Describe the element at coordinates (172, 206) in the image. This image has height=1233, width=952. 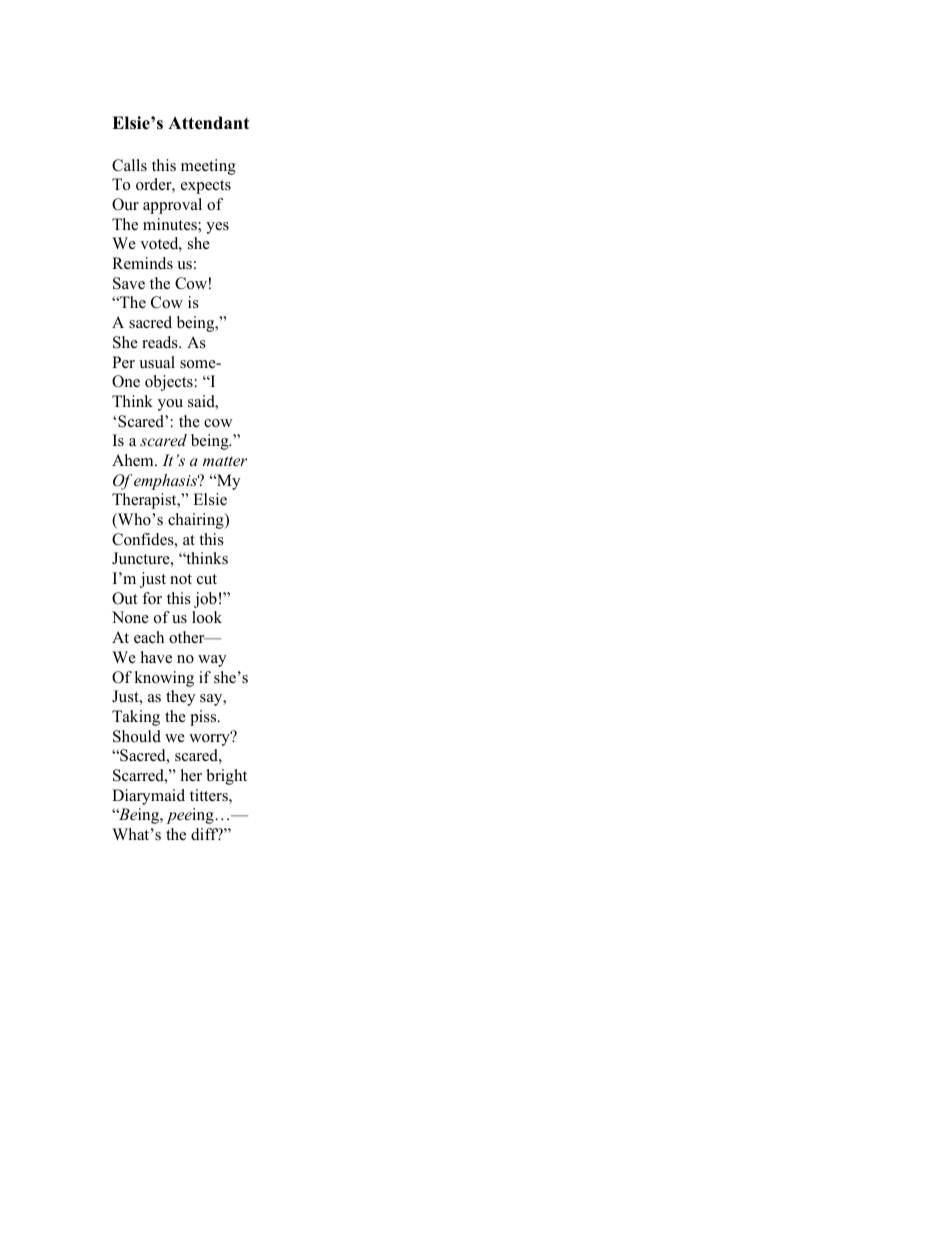
I see `approval` at that location.
